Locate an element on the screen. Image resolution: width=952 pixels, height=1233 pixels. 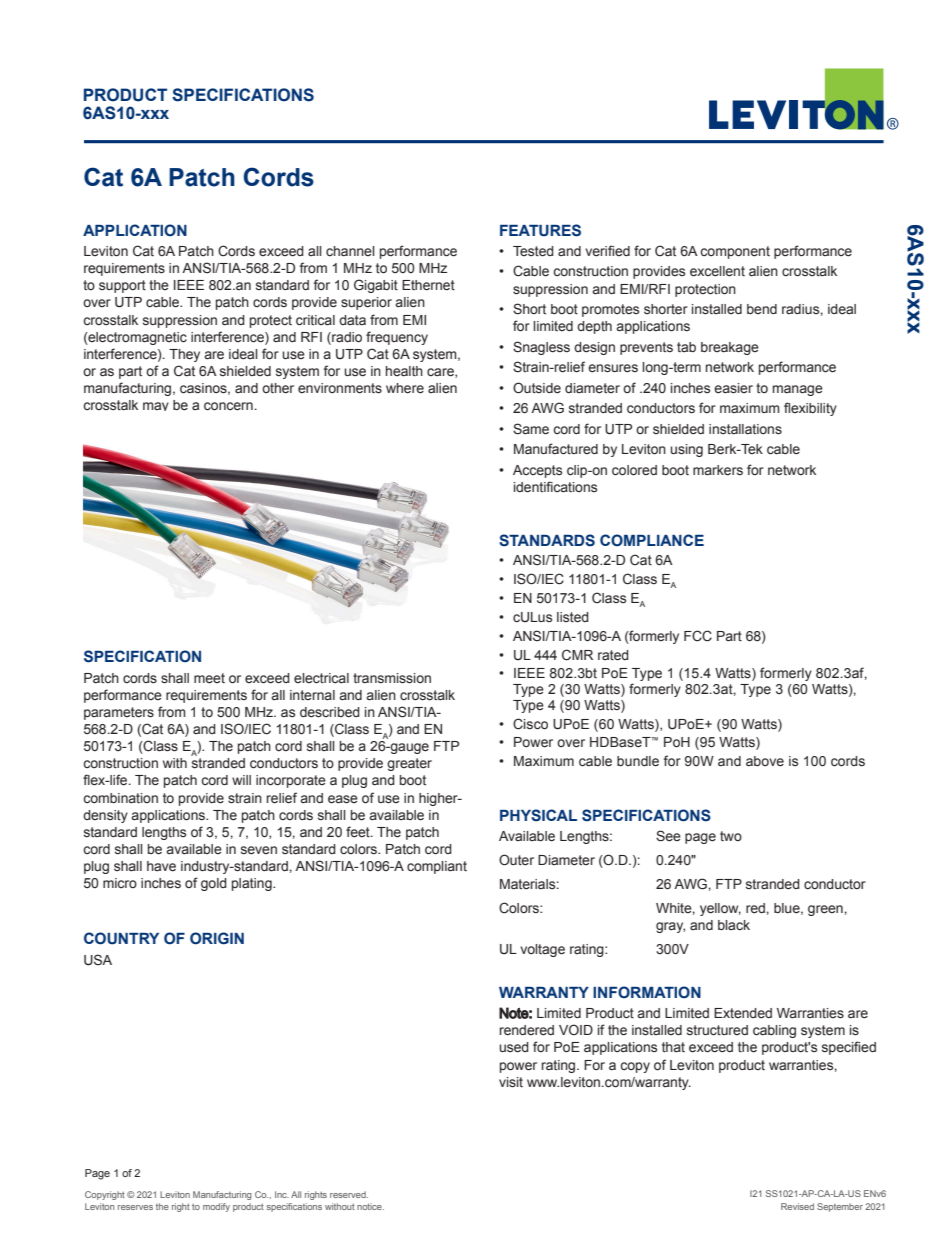
modify is located at coordinates (216, 1207).
